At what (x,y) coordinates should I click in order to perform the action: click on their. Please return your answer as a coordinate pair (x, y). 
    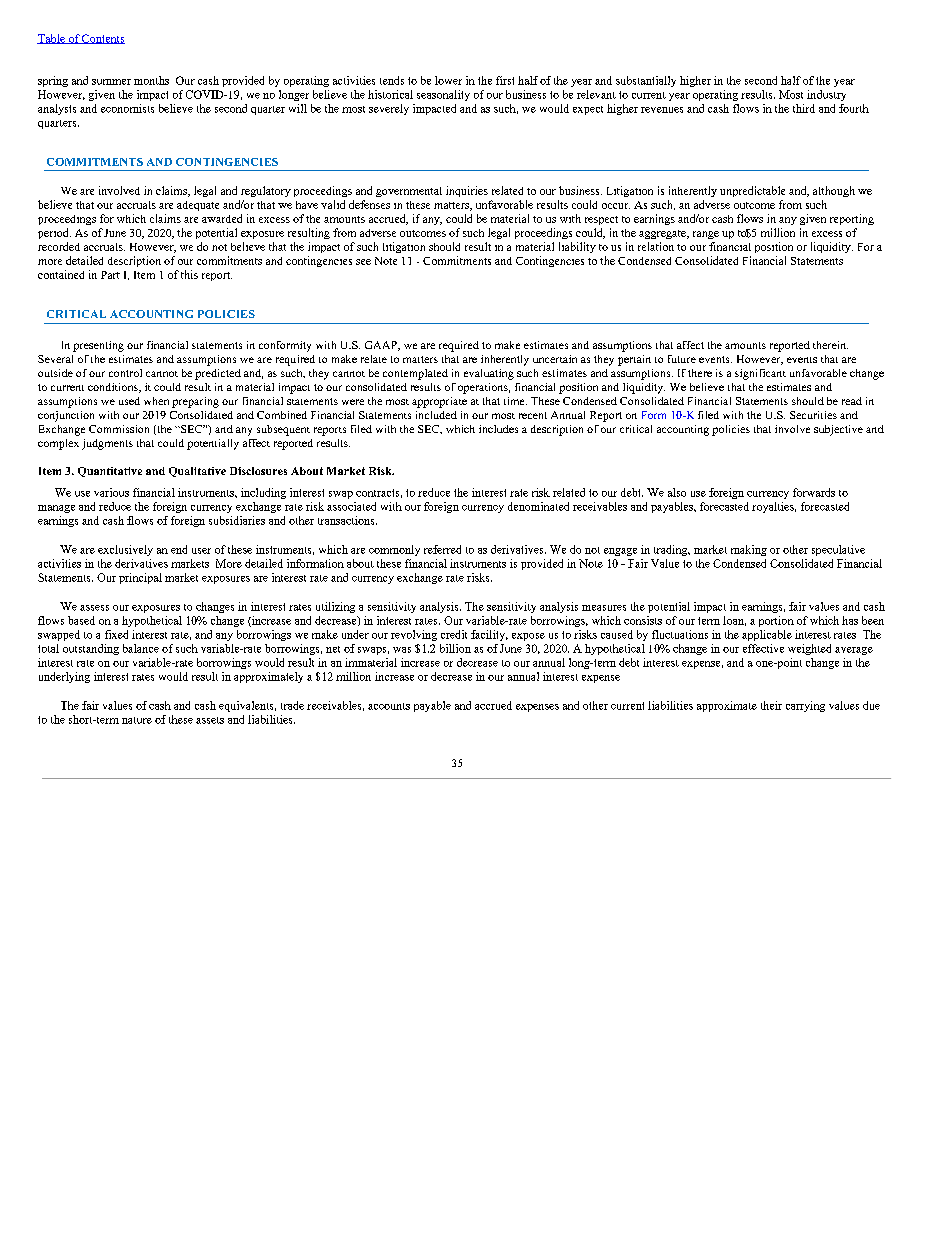
    Looking at the image, I should click on (771, 705).
